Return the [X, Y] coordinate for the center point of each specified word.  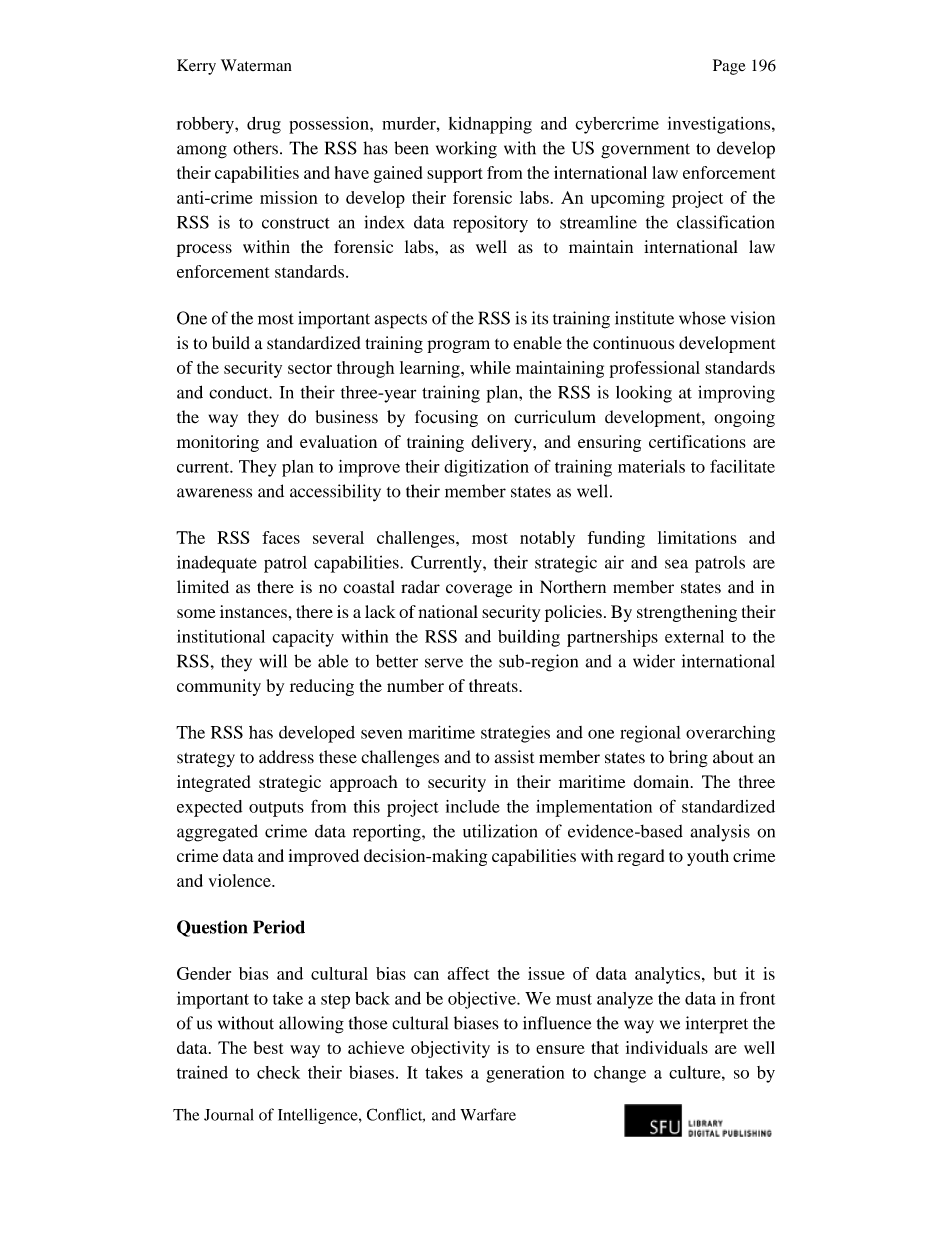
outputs [276, 809]
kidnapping [490, 125]
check [278, 1072]
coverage [479, 590]
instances [253, 611]
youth [708, 857]
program [458, 346]
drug [264, 125]
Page [729, 67]
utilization [500, 831]
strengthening [687, 613]
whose [702, 318]
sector [310, 368]
